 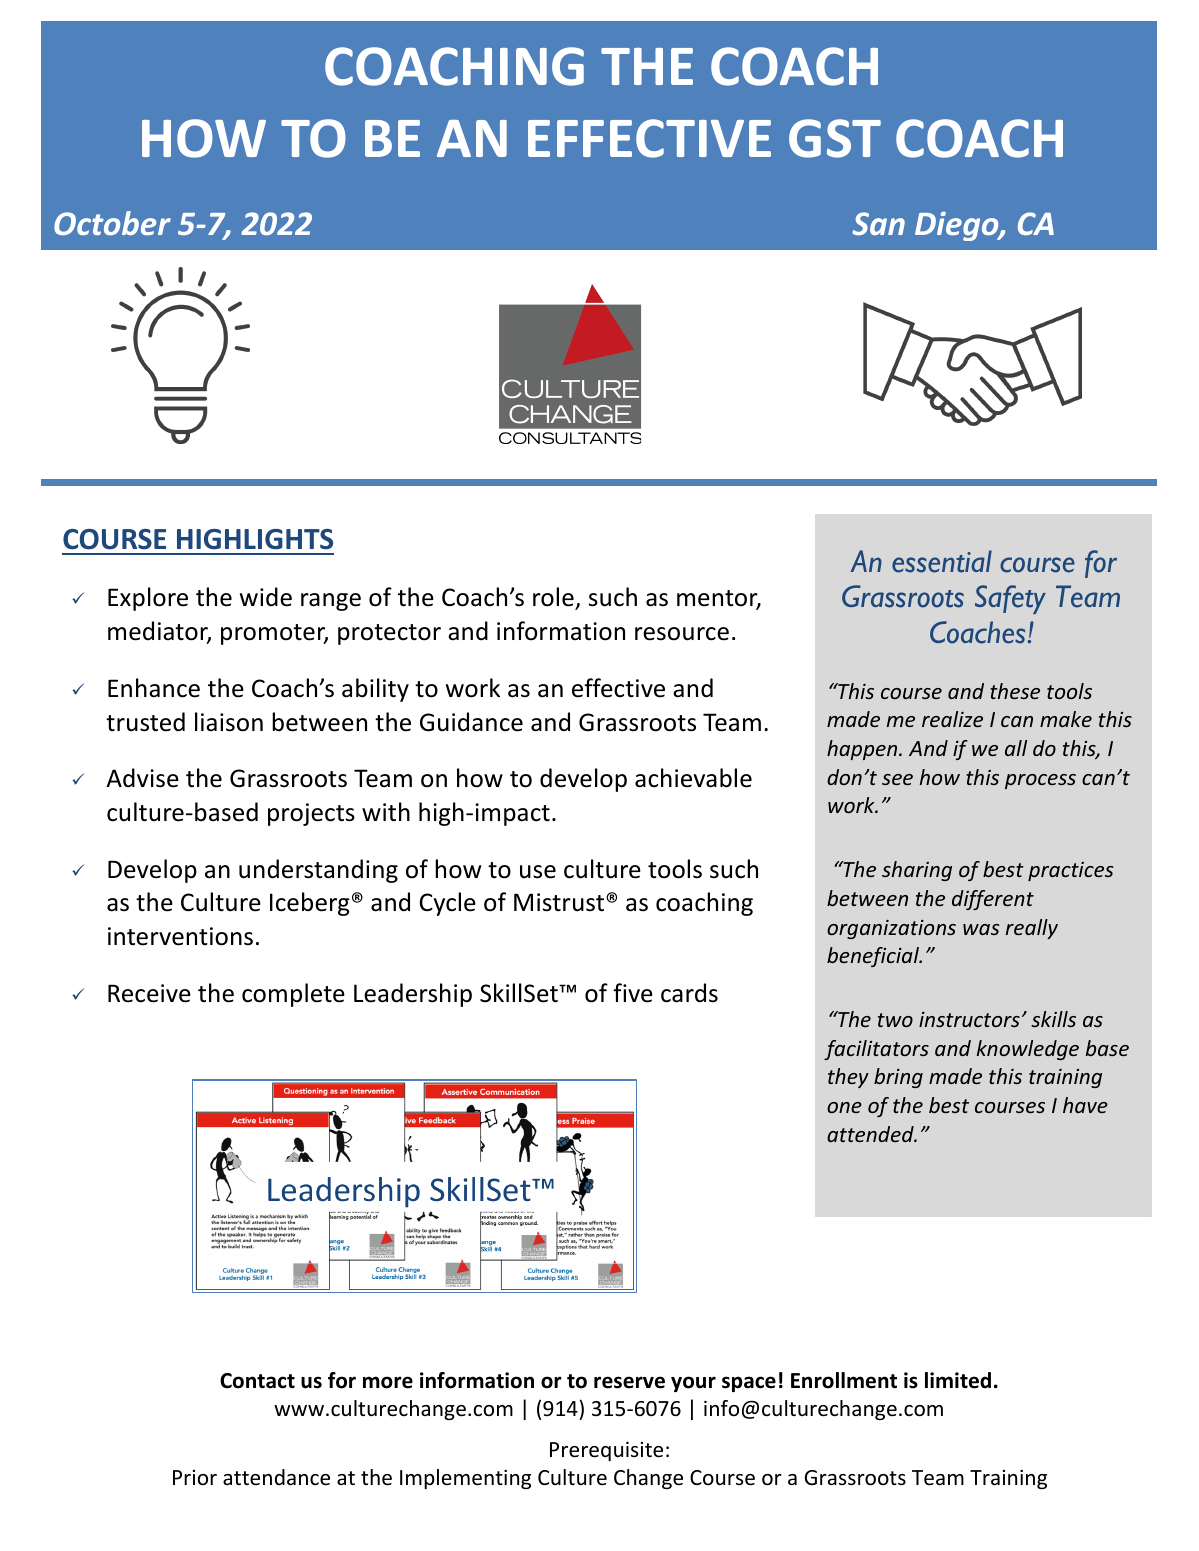 I want to click on role, so click(x=554, y=598).
